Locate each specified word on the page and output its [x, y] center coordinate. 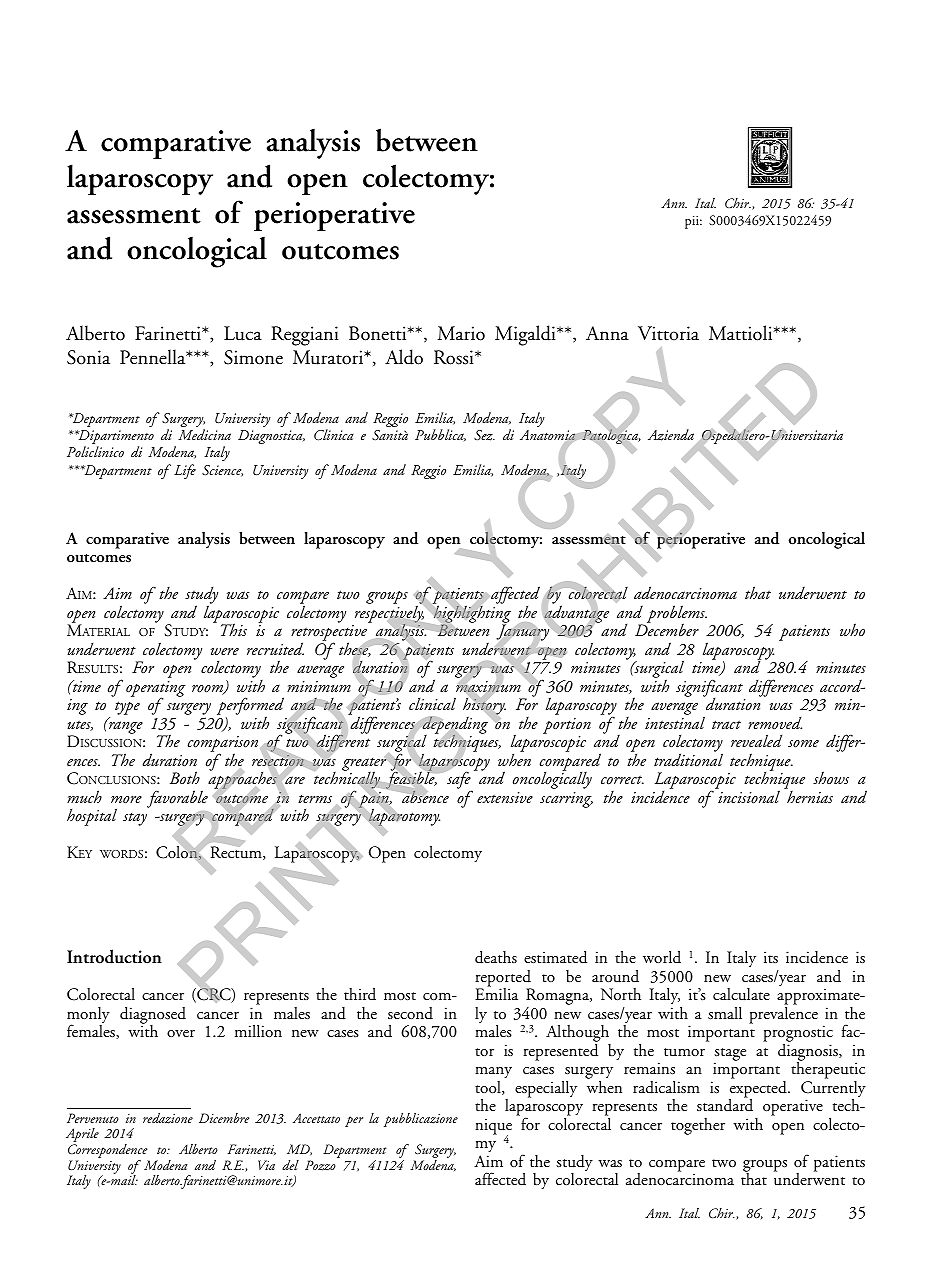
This [234, 629]
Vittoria [668, 333]
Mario [461, 333]
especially [546, 1089]
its [771, 957]
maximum [488, 687]
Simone [253, 357]
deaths [496, 957]
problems [677, 615]
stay [135, 819]
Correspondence [109, 1152]
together [698, 1126]
